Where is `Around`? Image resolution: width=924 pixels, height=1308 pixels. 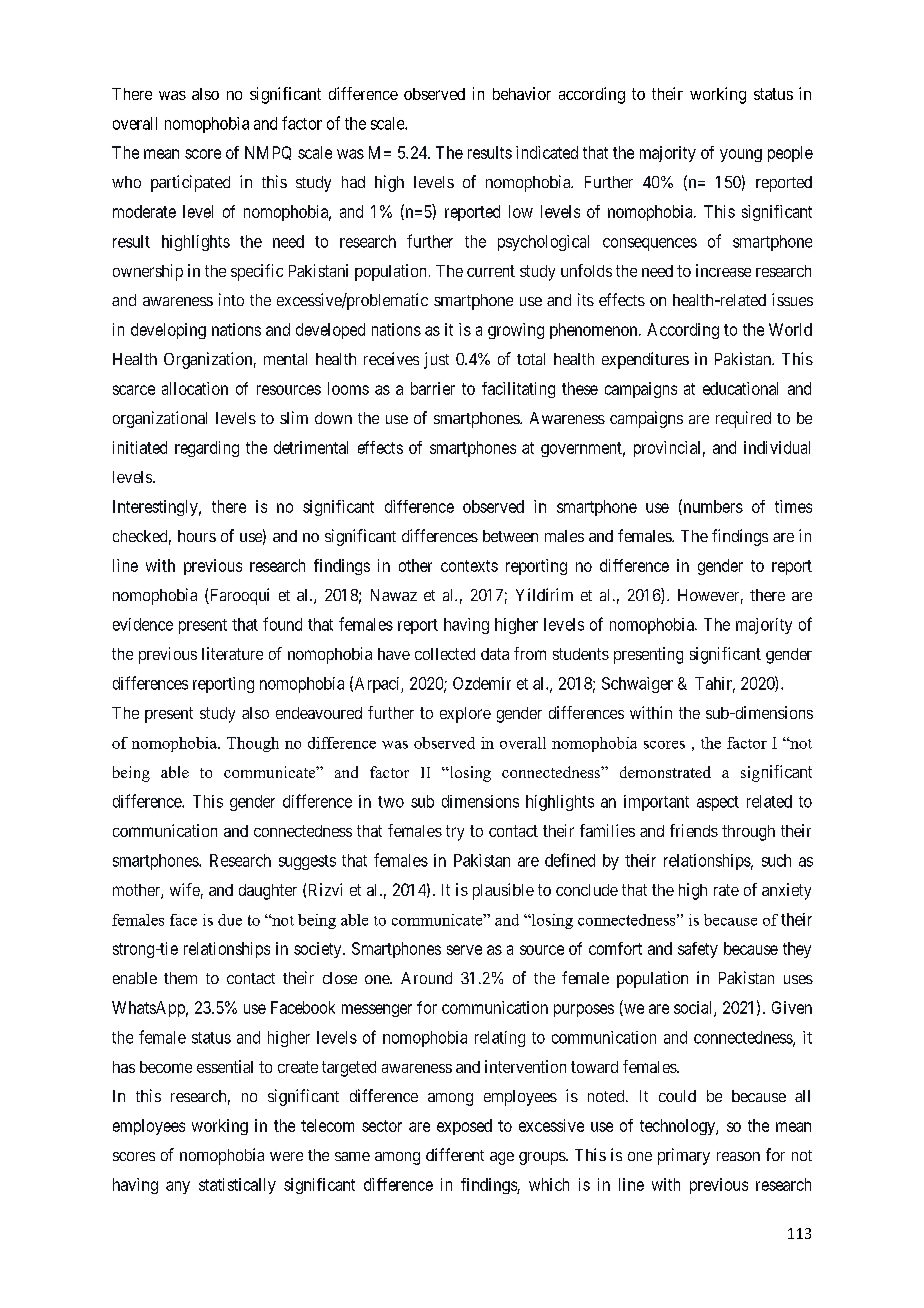
Around is located at coordinates (426, 978).
